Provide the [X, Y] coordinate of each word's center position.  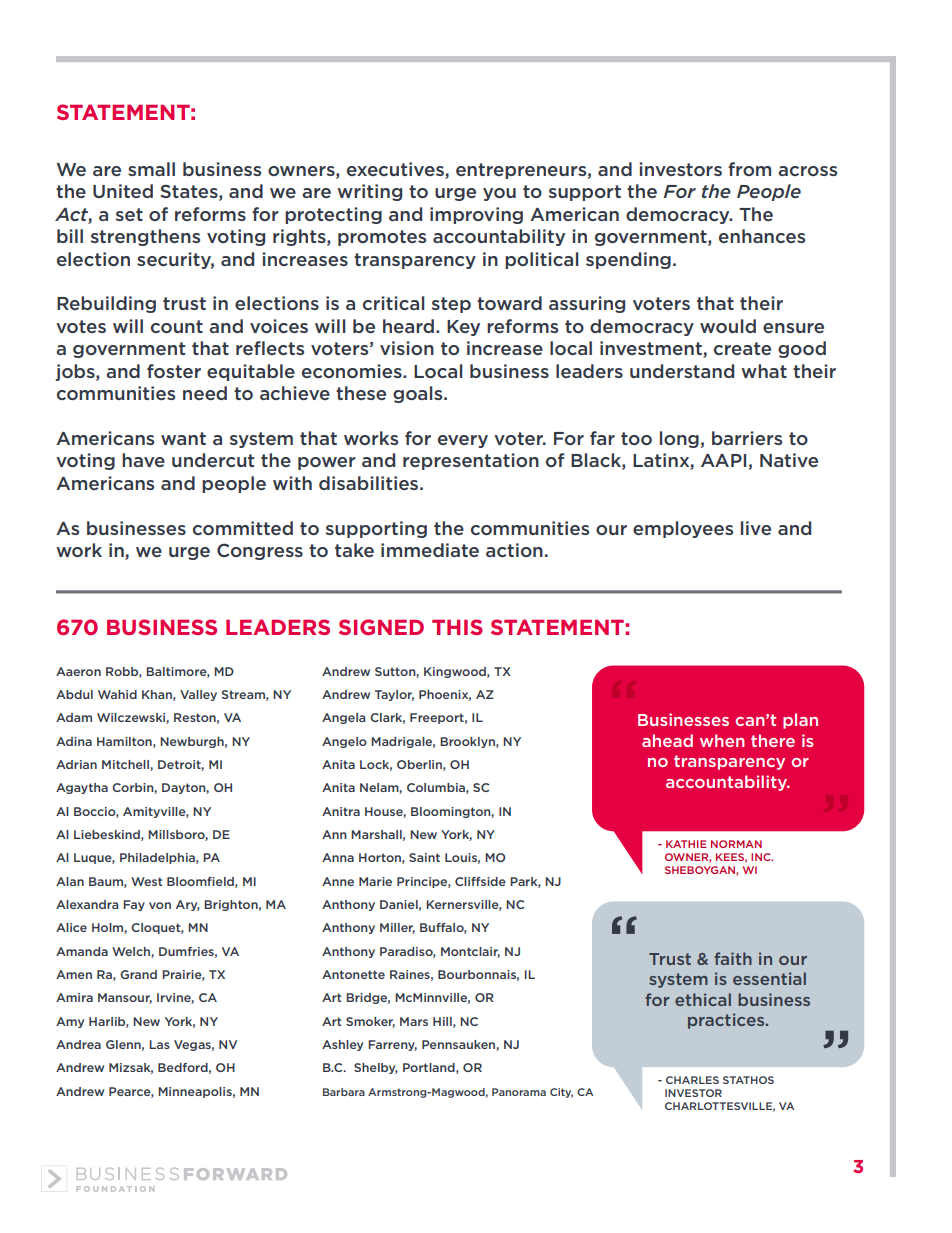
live [756, 528]
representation [471, 461]
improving [476, 215]
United [123, 191]
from [749, 169]
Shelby [376, 1068]
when [722, 740]
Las [159, 1044]
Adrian [76, 764]
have [143, 460]
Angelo [344, 742]
